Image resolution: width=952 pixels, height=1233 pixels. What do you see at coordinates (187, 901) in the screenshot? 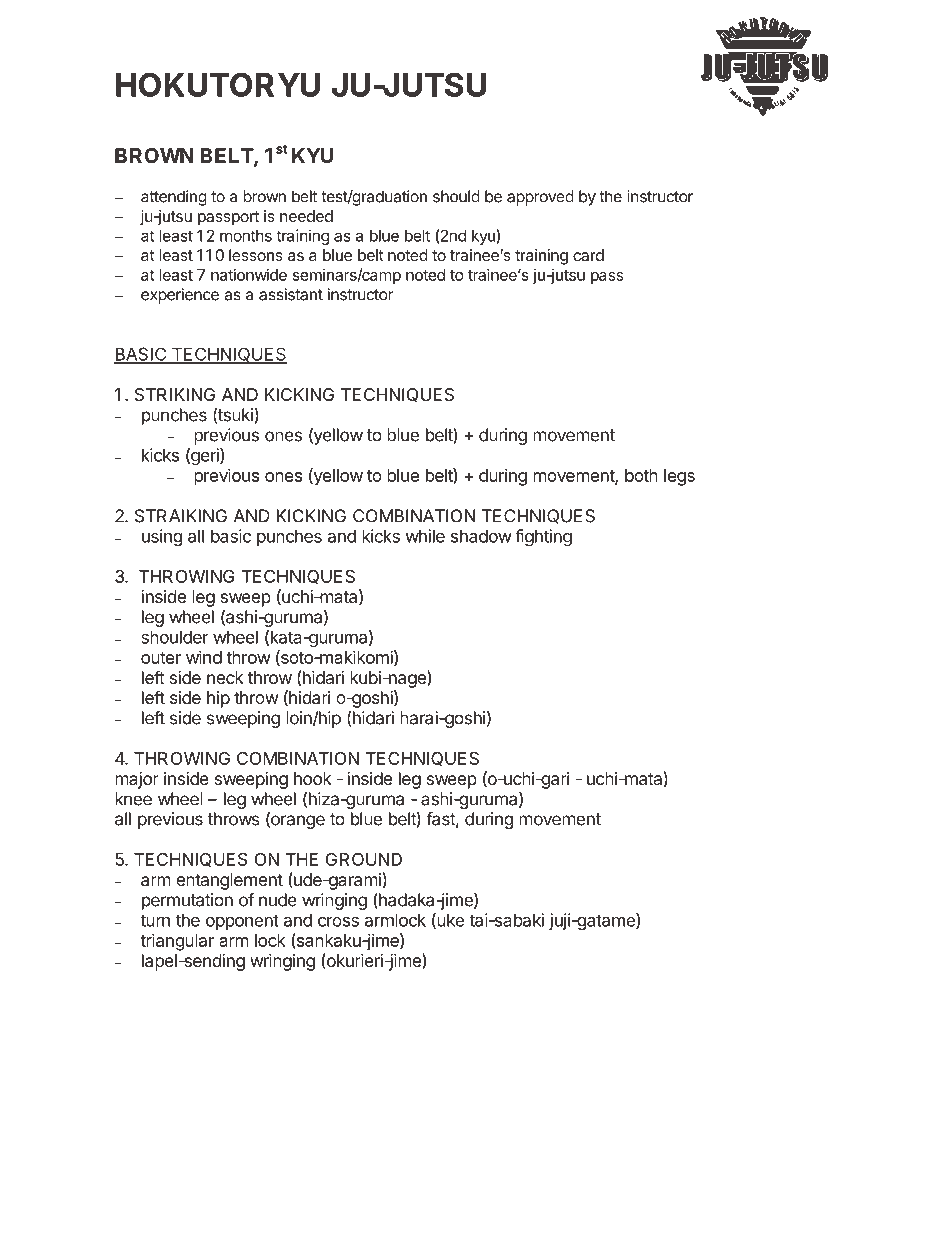
I see `permutation` at bounding box center [187, 901].
